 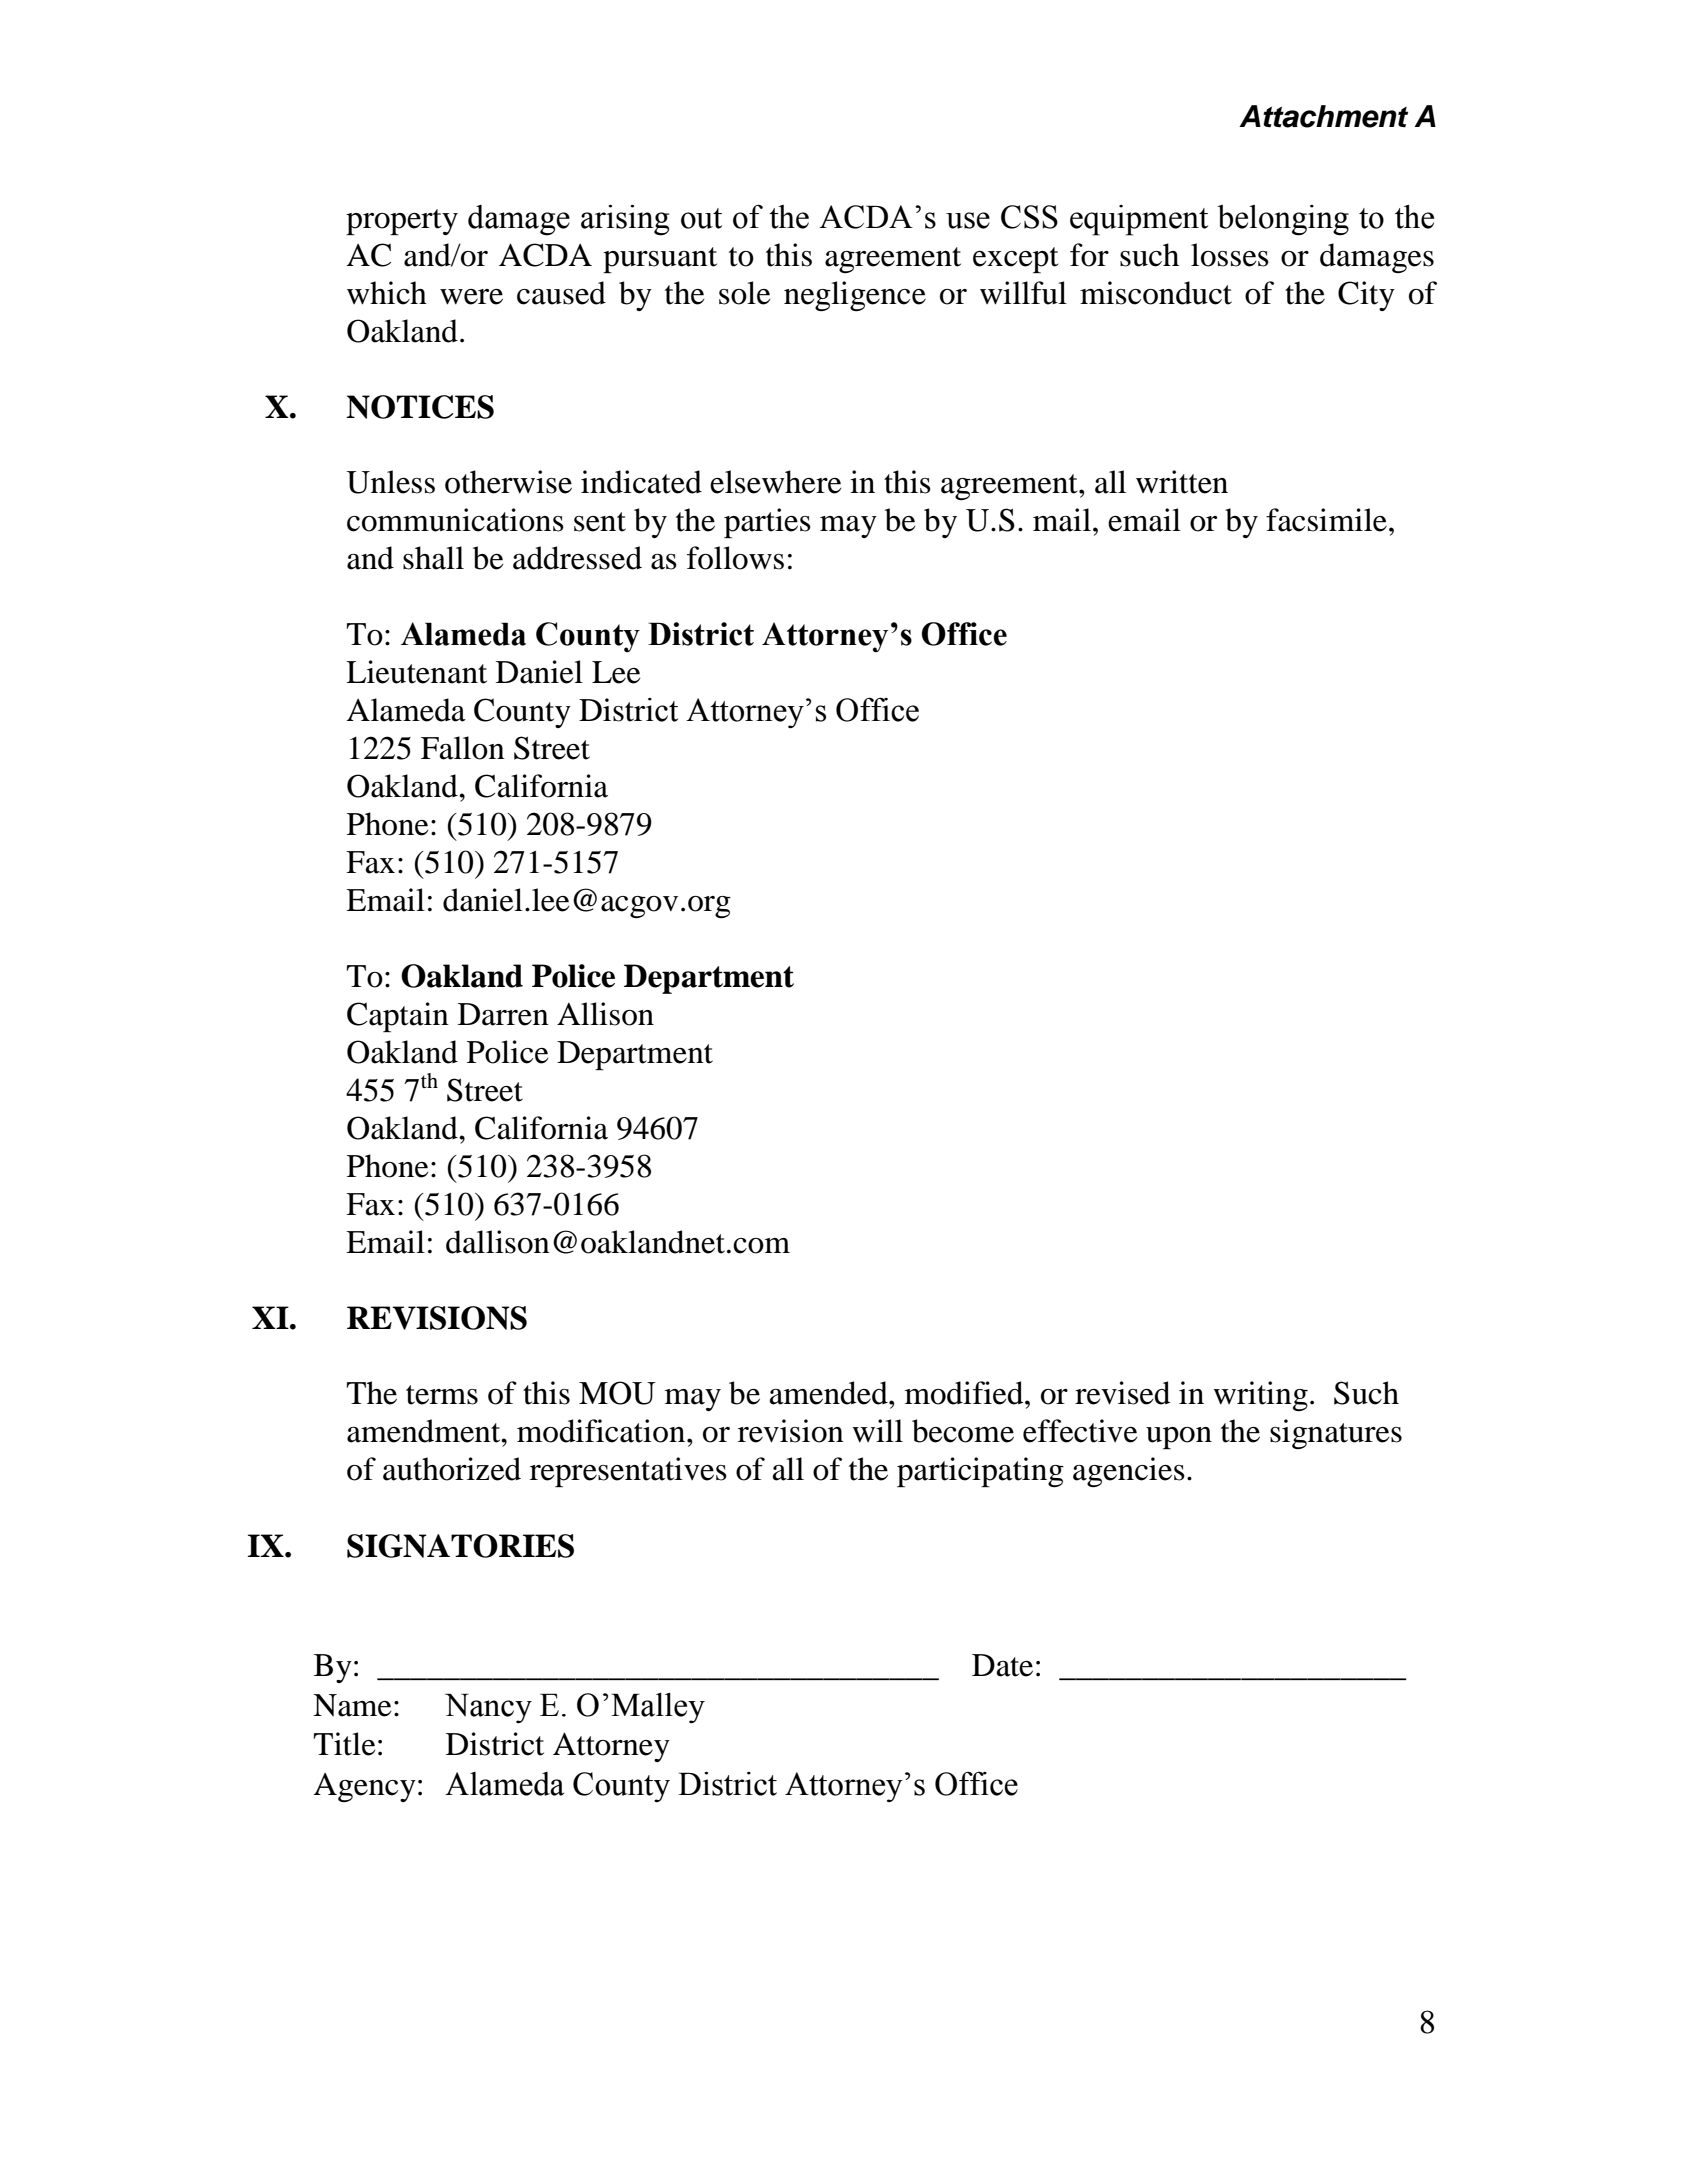 What do you see at coordinates (735, 558) in the page?
I see `follows` at bounding box center [735, 558].
